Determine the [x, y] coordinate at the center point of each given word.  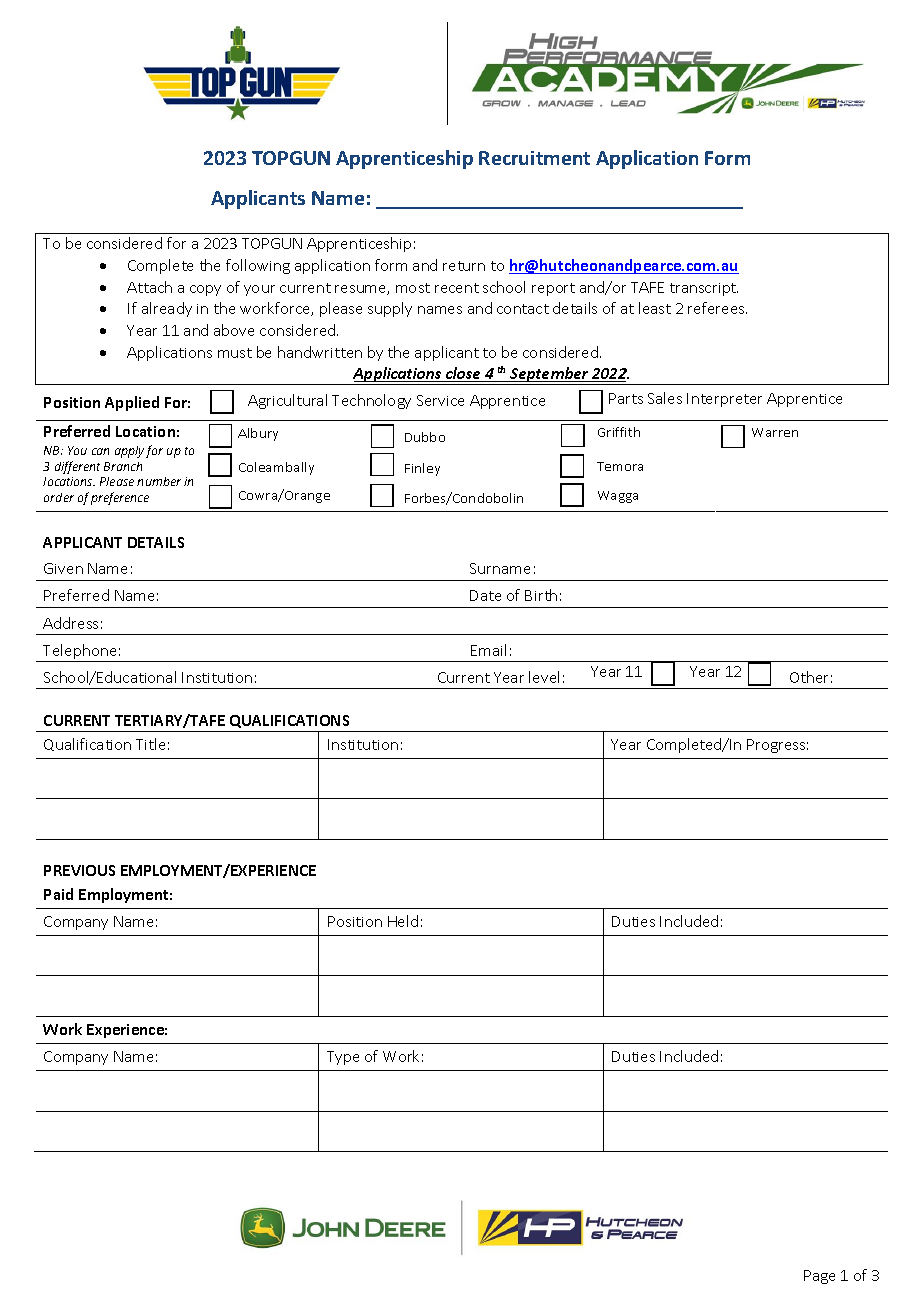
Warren [775, 432]
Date [485, 595]
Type [343, 1058]
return [464, 266]
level [544, 677]
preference [120, 498]
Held [403, 921]
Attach [149, 287]
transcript [704, 289]
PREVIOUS [79, 870]
